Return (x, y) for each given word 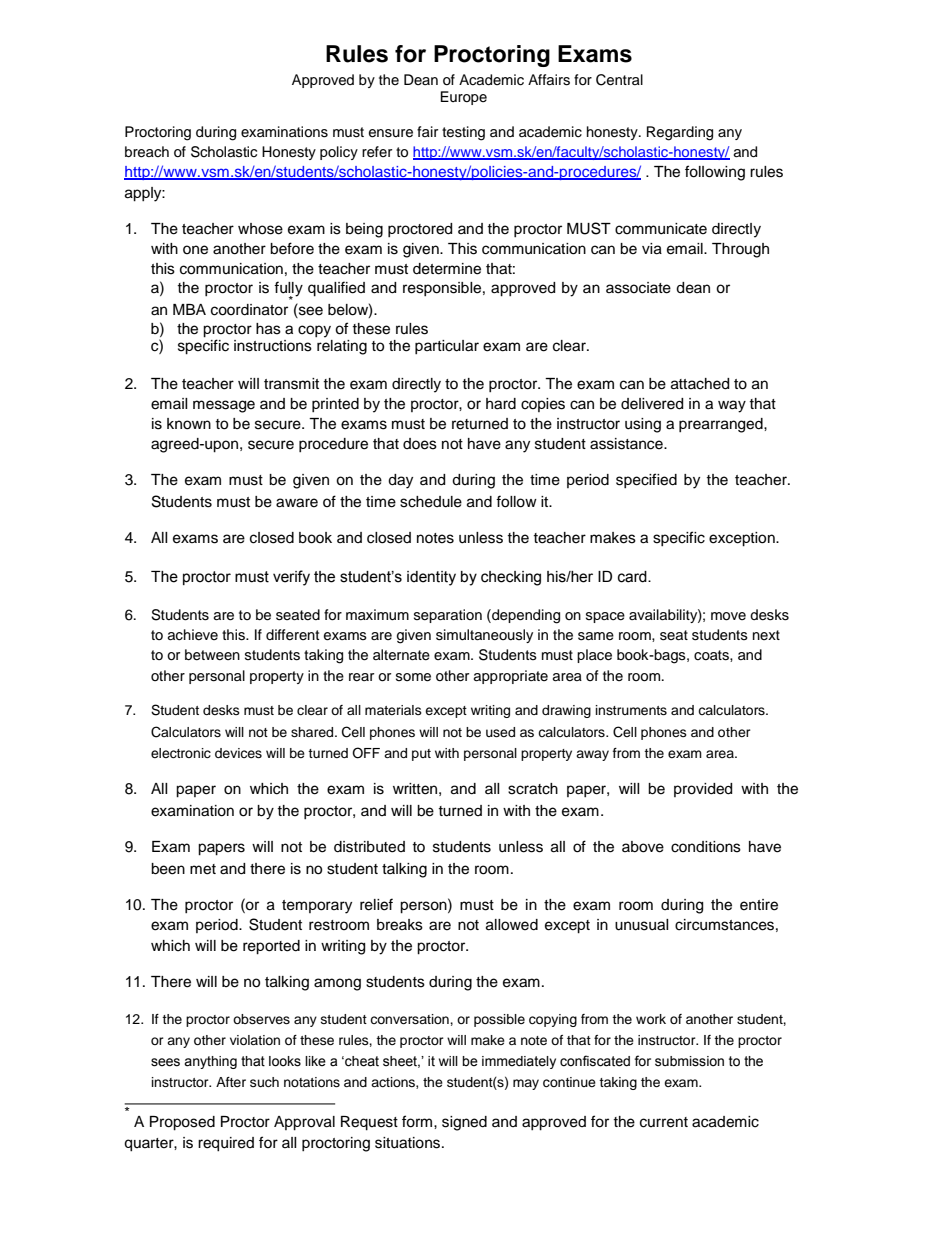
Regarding (680, 133)
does (420, 444)
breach (147, 152)
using (643, 425)
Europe (463, 98)
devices (238, 753)
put (421, 755)
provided (703, 790)
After (231, 1082)
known (189, 424)
